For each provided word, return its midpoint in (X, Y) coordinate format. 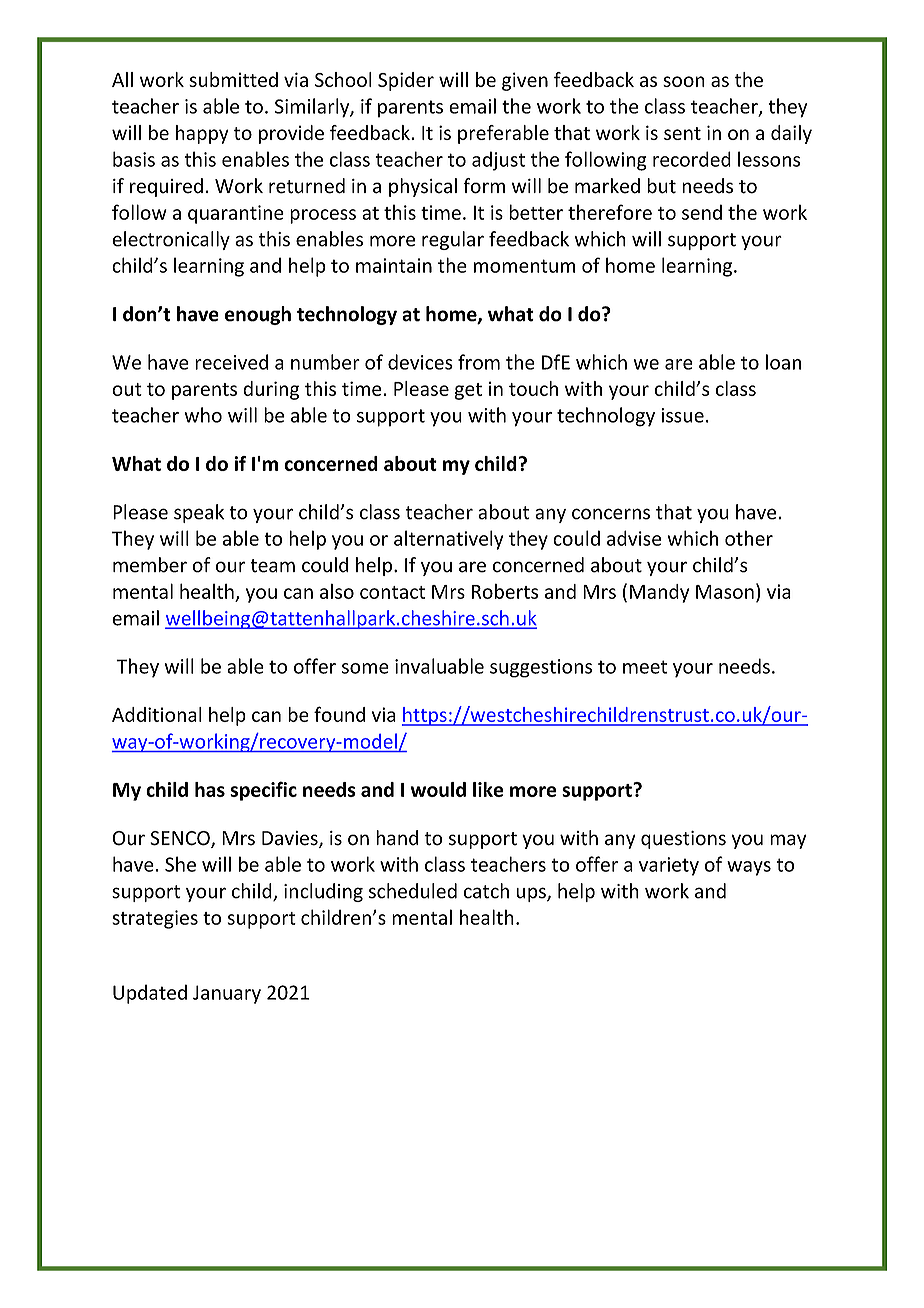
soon (684, 81)
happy (202, 134)
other (749, 538)
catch (486, 891)
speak (199, 513)
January (227, 994)
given (525, 81)
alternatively (448, 540)
